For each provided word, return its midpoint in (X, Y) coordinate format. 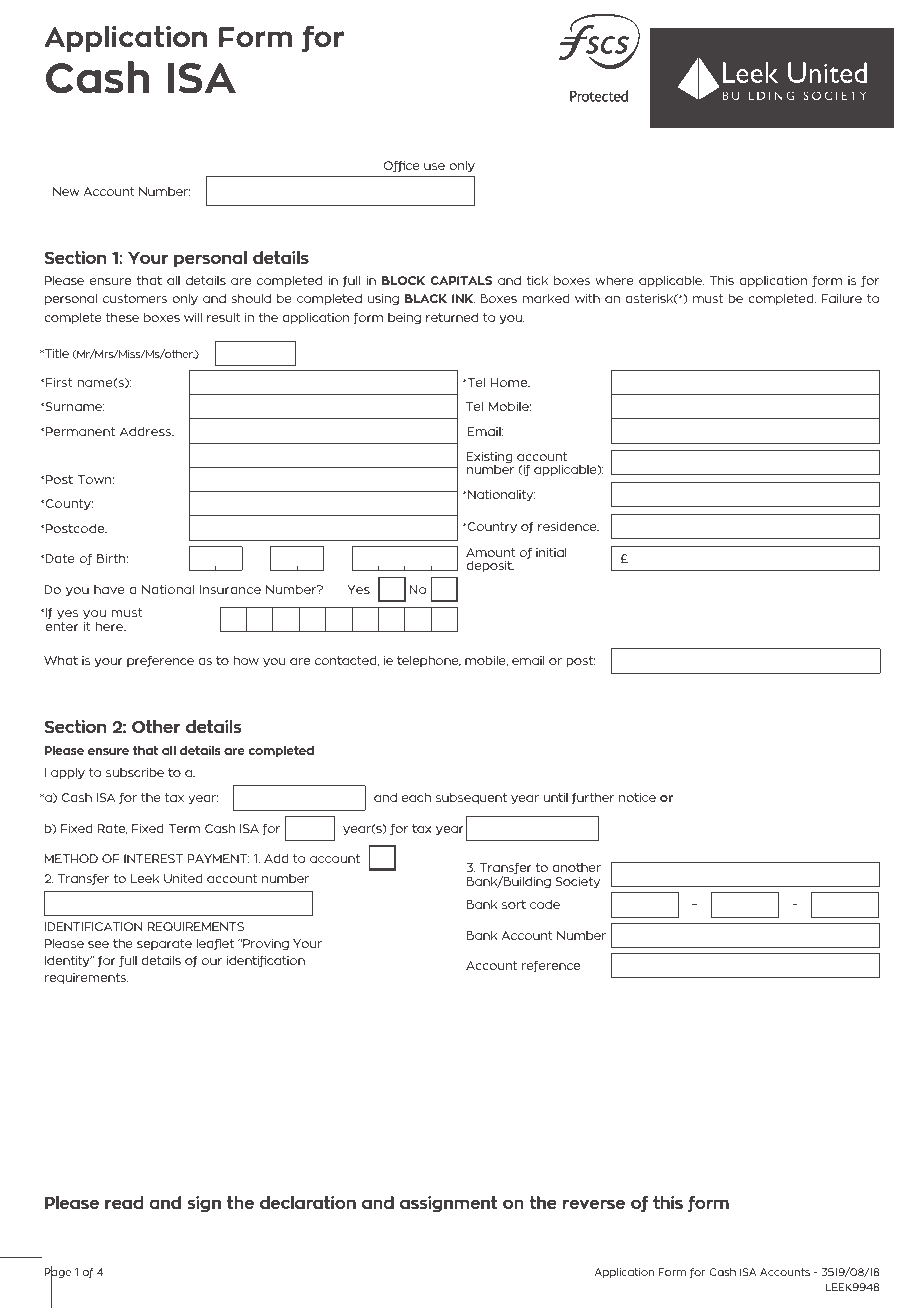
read (124, 1202)
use (434, 166)
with (587, 298)
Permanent (80, 431)
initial (551, 552)
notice (637, 797)
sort (514, 904)
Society (577, 882)
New (66, 191)
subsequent (471, 798)
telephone (429, 661)
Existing (490, 458)
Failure (842, 298)
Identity (68, 961)
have (109, 589)
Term (184, 828)
